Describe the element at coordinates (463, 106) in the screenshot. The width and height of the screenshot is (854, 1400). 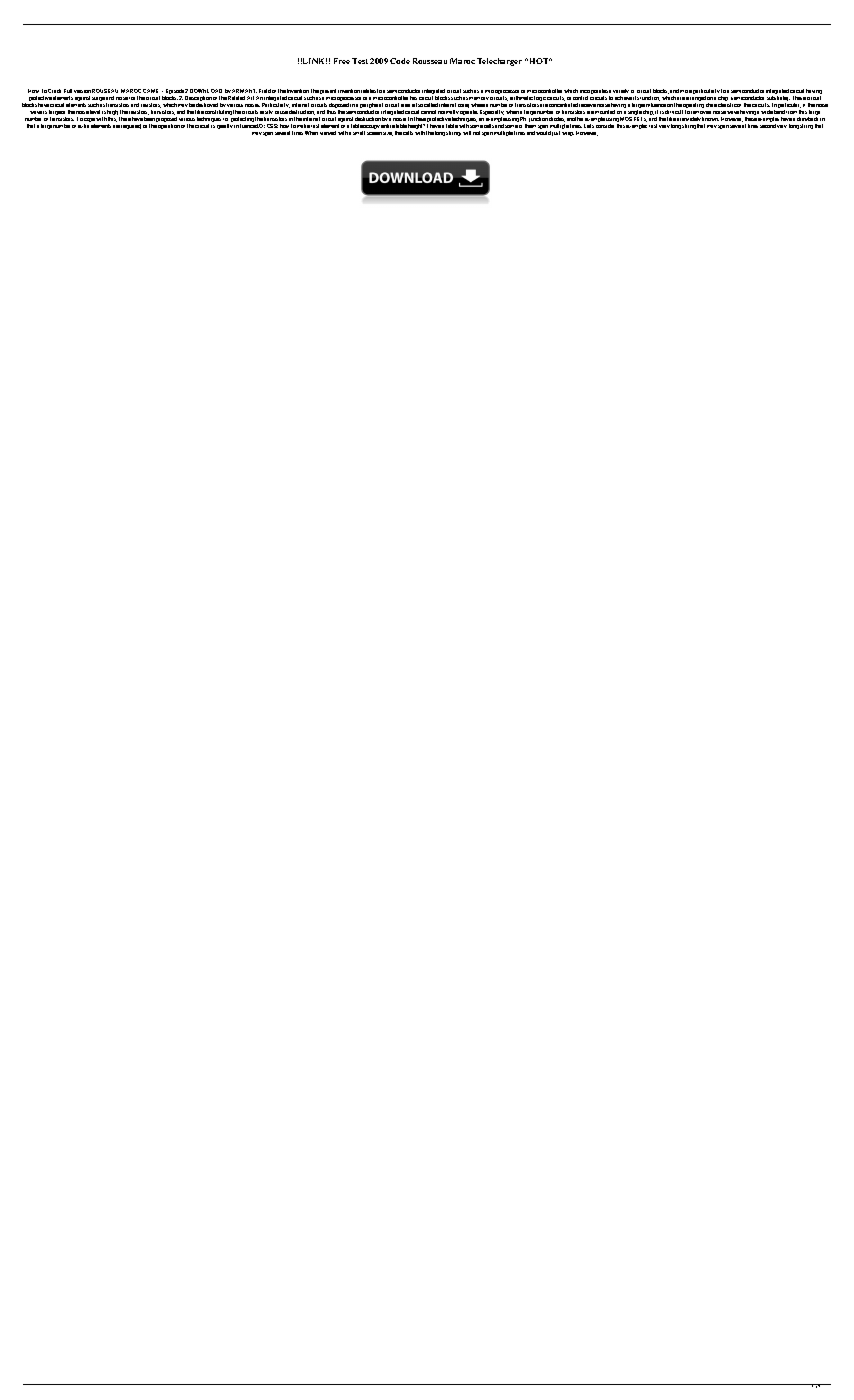
I see `core` at that location.
